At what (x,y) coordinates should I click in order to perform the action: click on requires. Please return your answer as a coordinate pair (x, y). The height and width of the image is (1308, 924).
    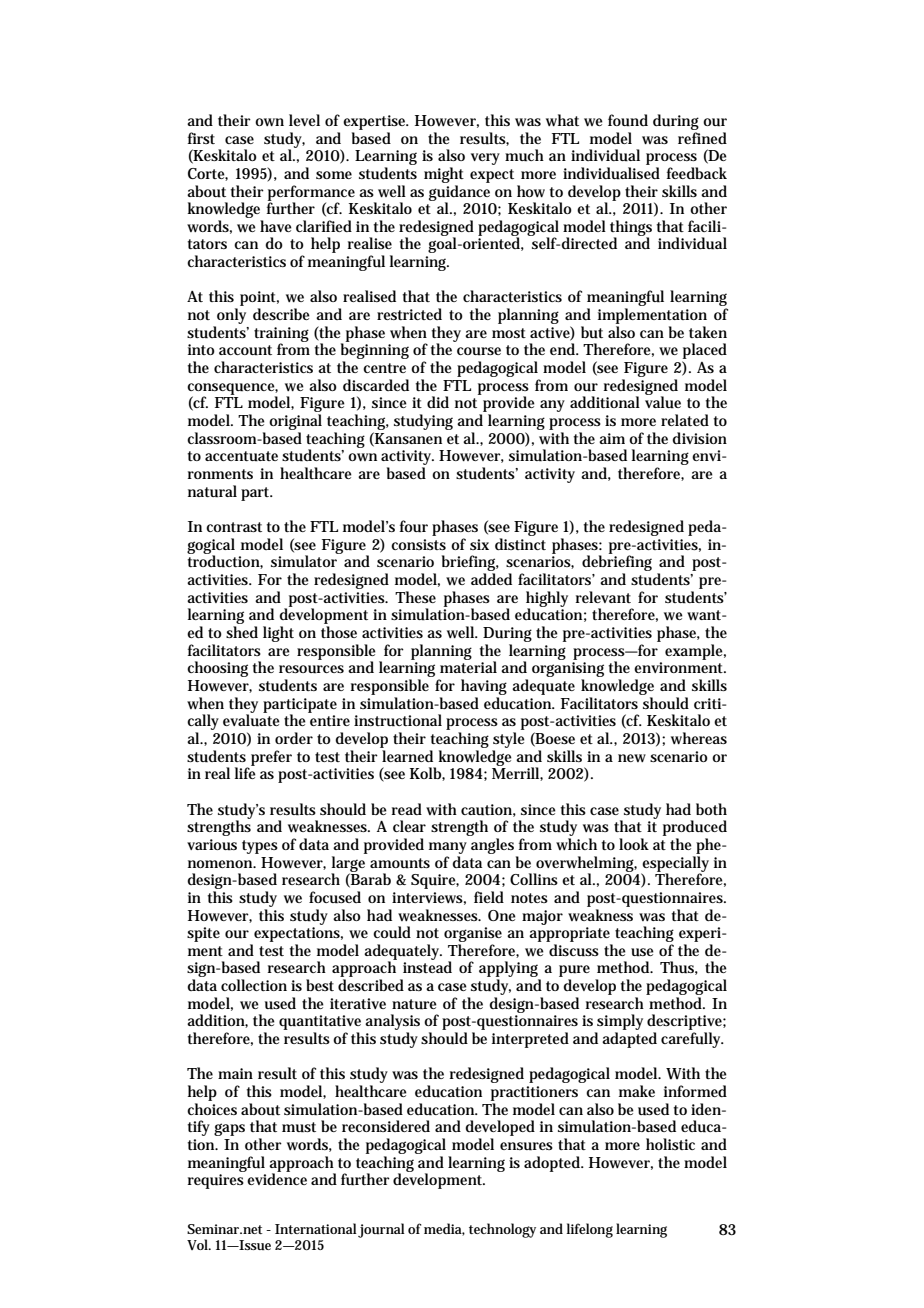
    Looking at the image, I should click on (216, 1181).
